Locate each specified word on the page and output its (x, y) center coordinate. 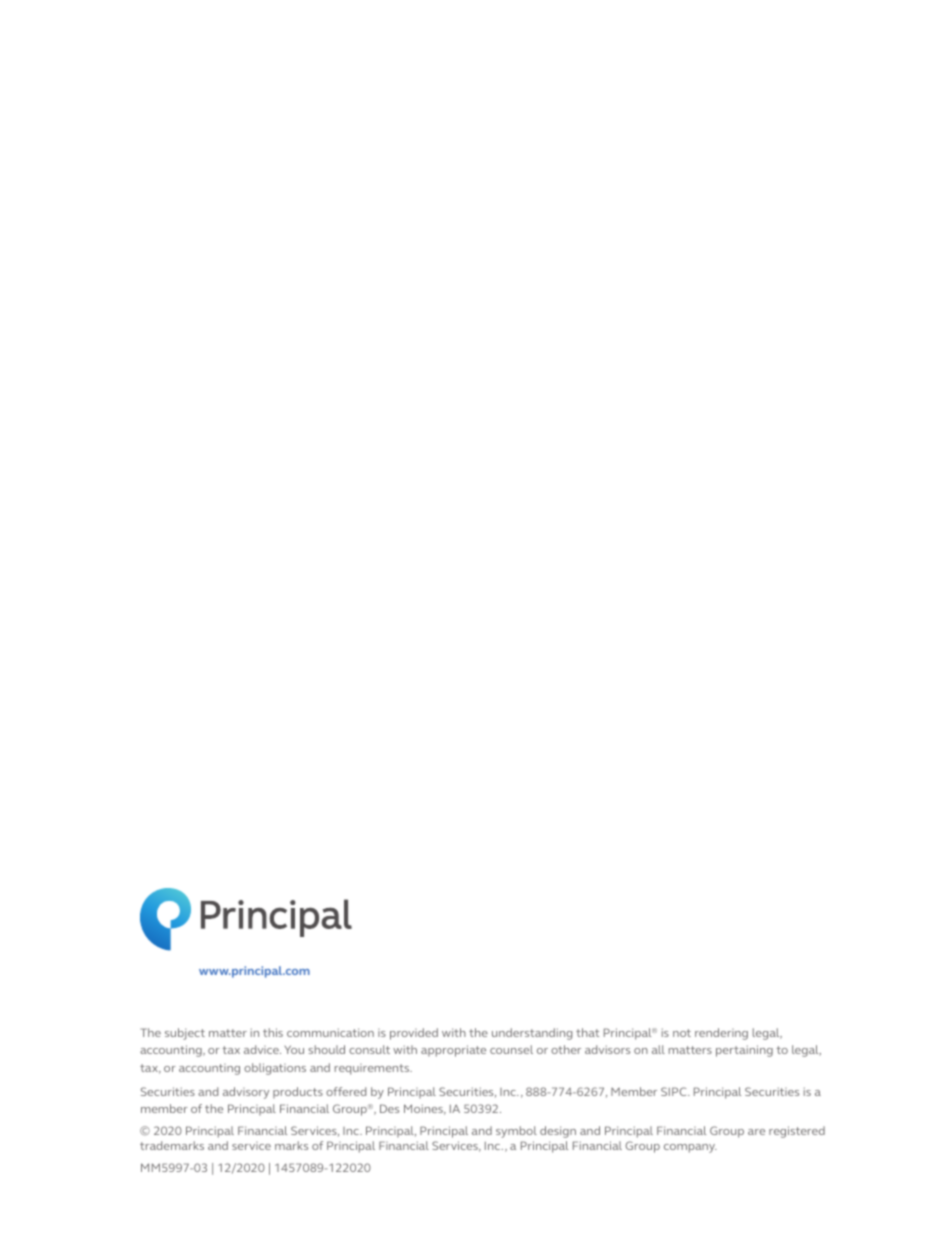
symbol (516, 1132)
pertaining (744, 1051)
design (558, 1132)
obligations (275, 1069)
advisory (246, 1093)
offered (346, 1091)
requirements (373, 1069)
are (756, 1132)
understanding (532, 1034)
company (690, 1148)
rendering (721, 1034)
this (273, 1032)
